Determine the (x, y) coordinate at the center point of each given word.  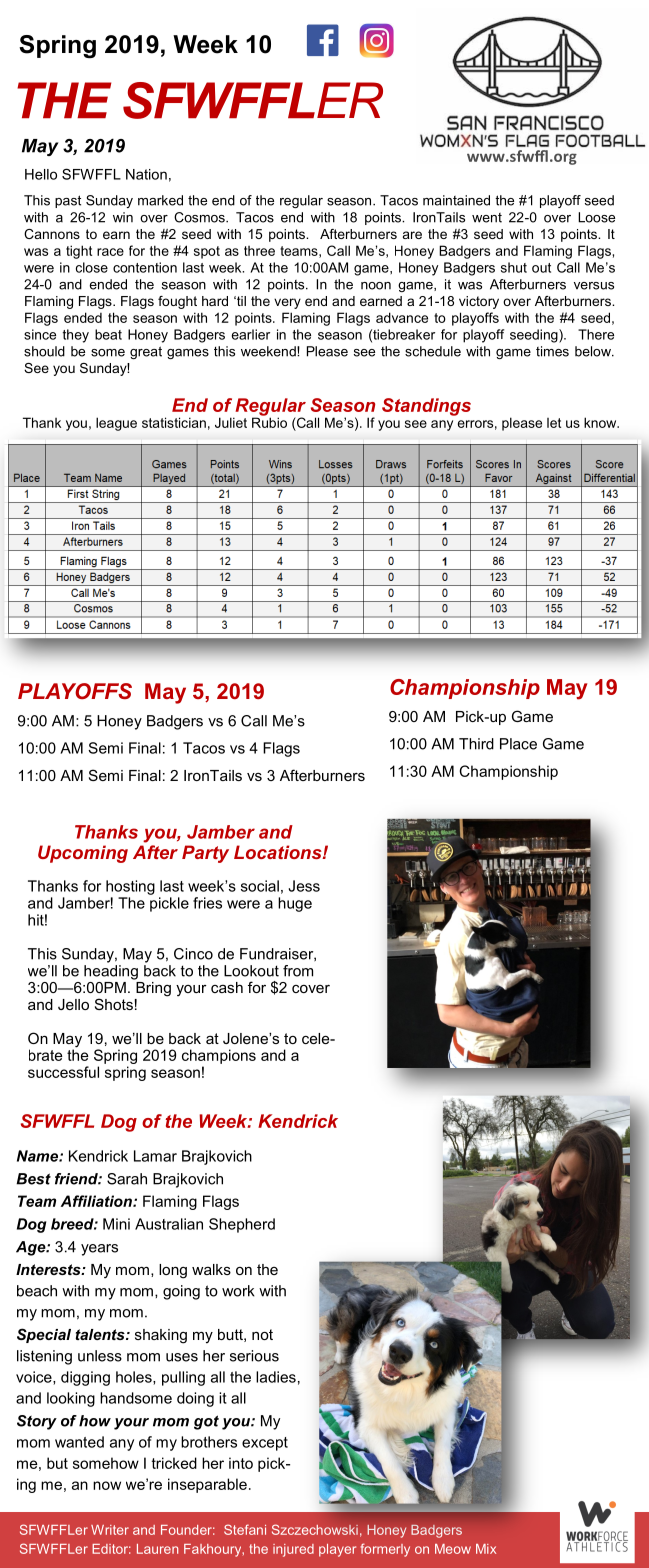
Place (518, 744)
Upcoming (83, 854)
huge (295, 904)
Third (476, 744)
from (298, 971)
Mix (486, 1549)
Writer (110, 1530)
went (487, 218)
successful (63, 1072)
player (337, 1550)
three (259, 251)
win (123, 217)
